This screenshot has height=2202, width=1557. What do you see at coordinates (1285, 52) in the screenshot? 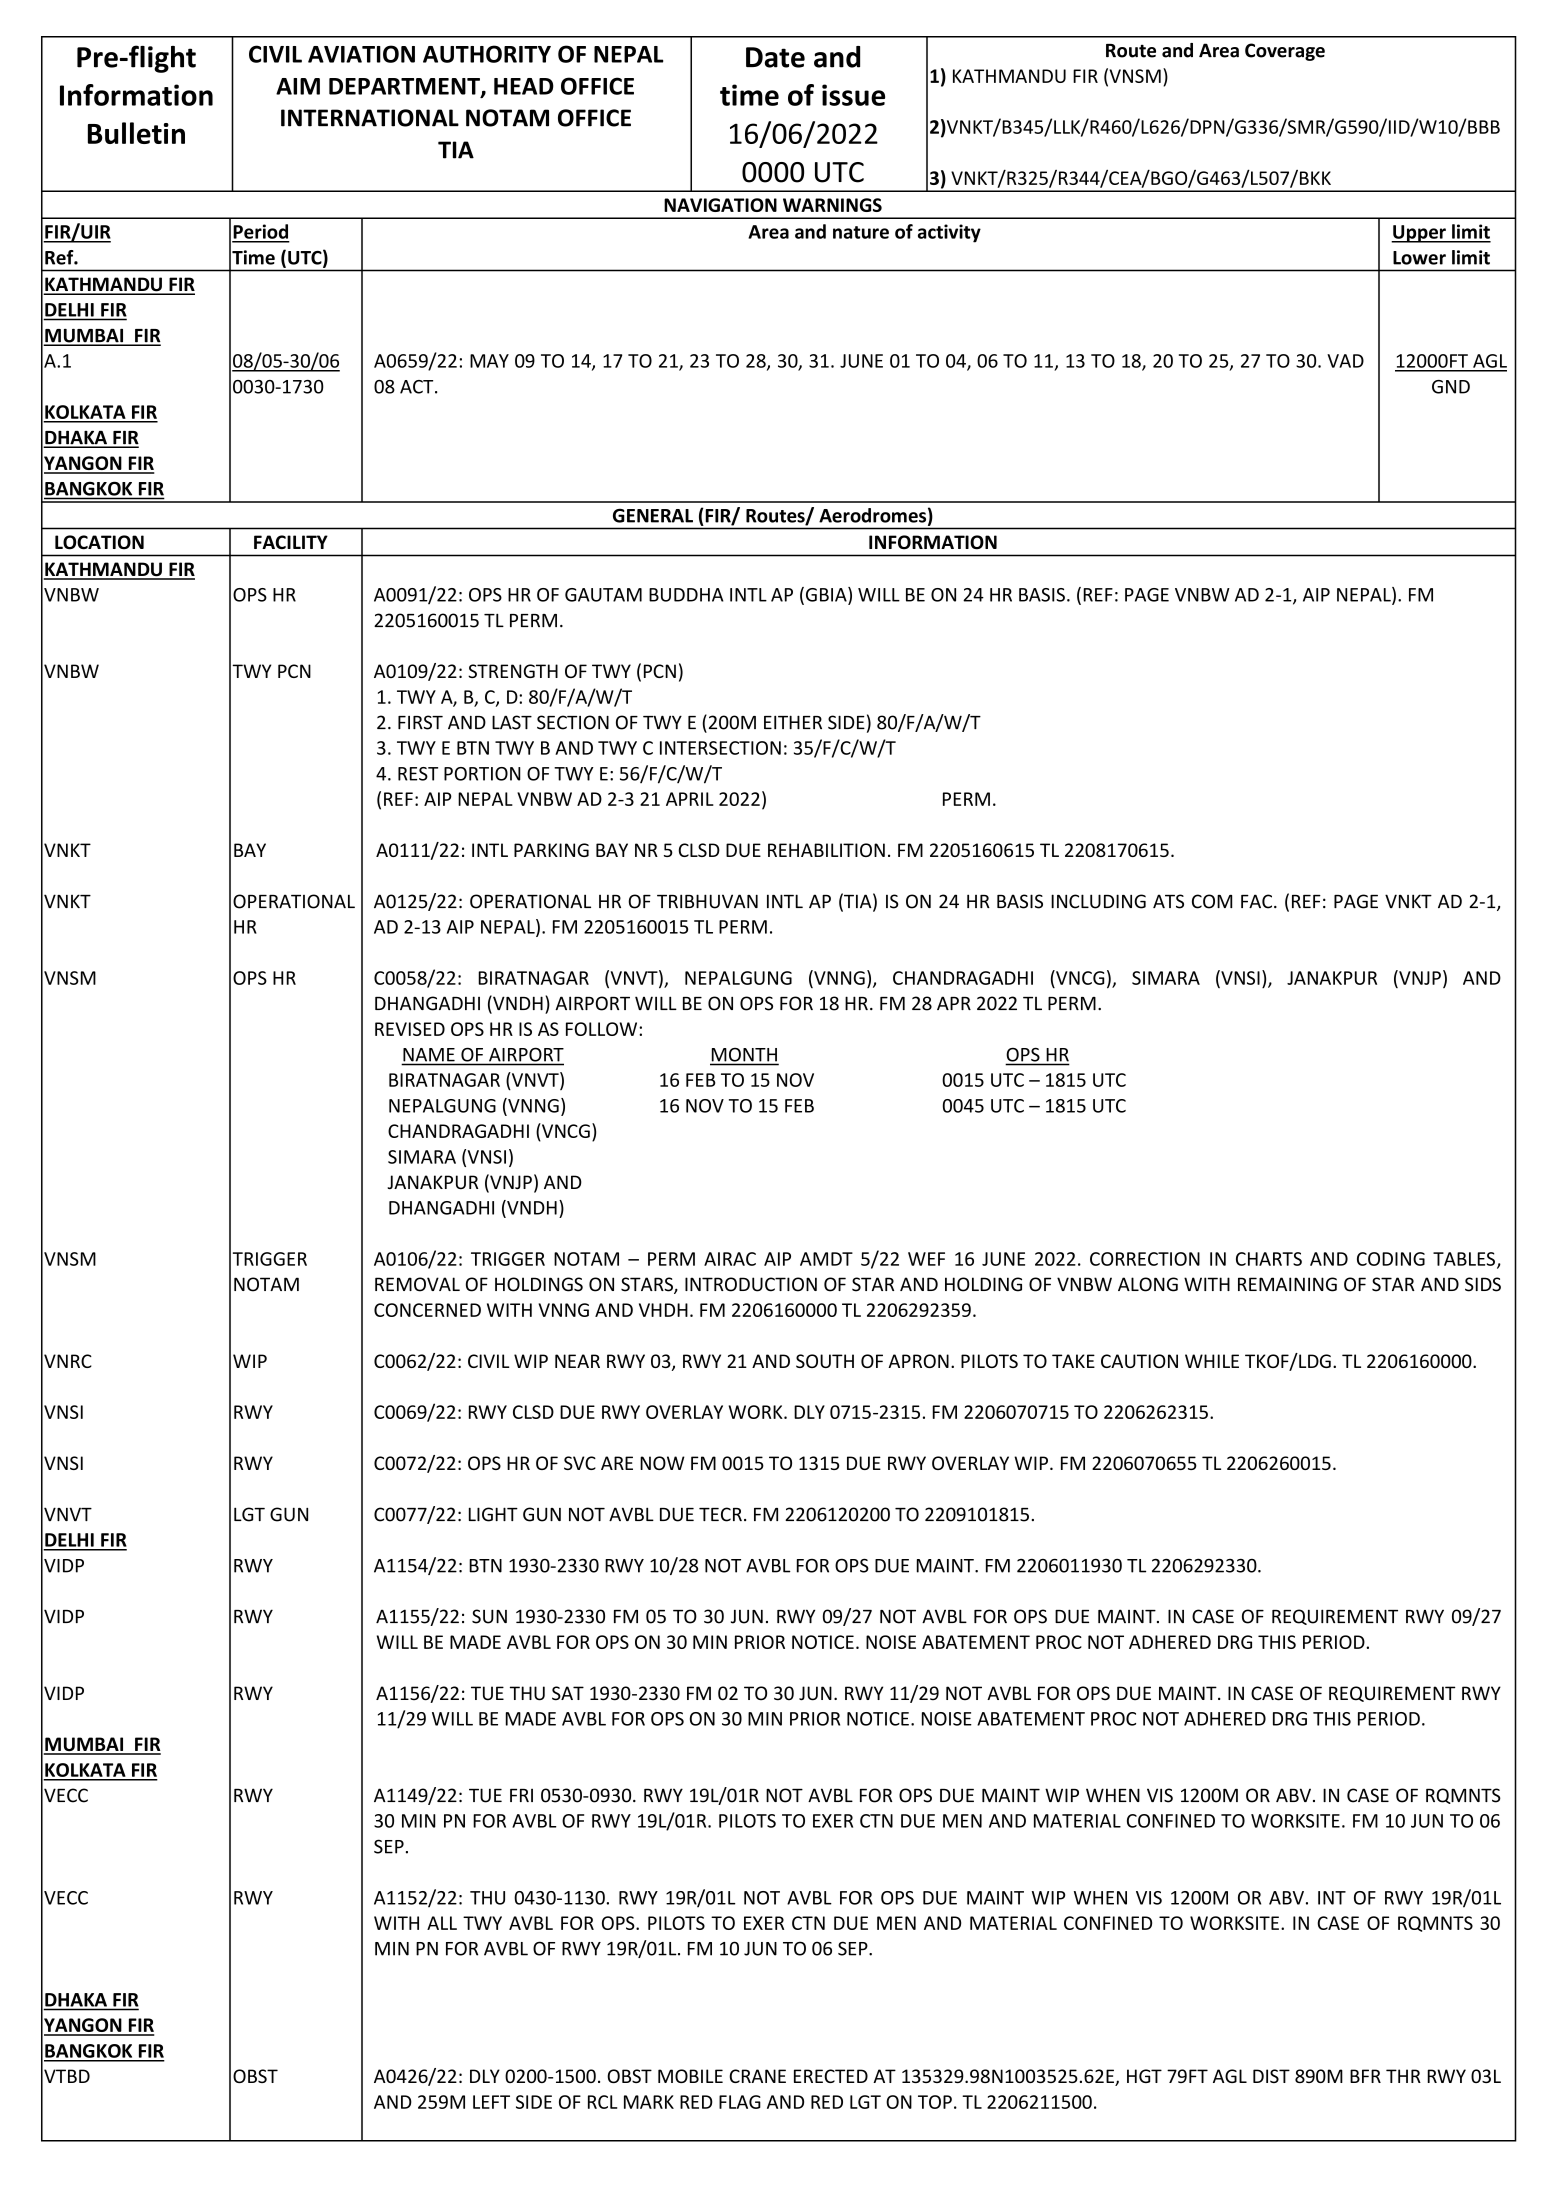
I see `Coverage` at bounding box center [1285, 52].
